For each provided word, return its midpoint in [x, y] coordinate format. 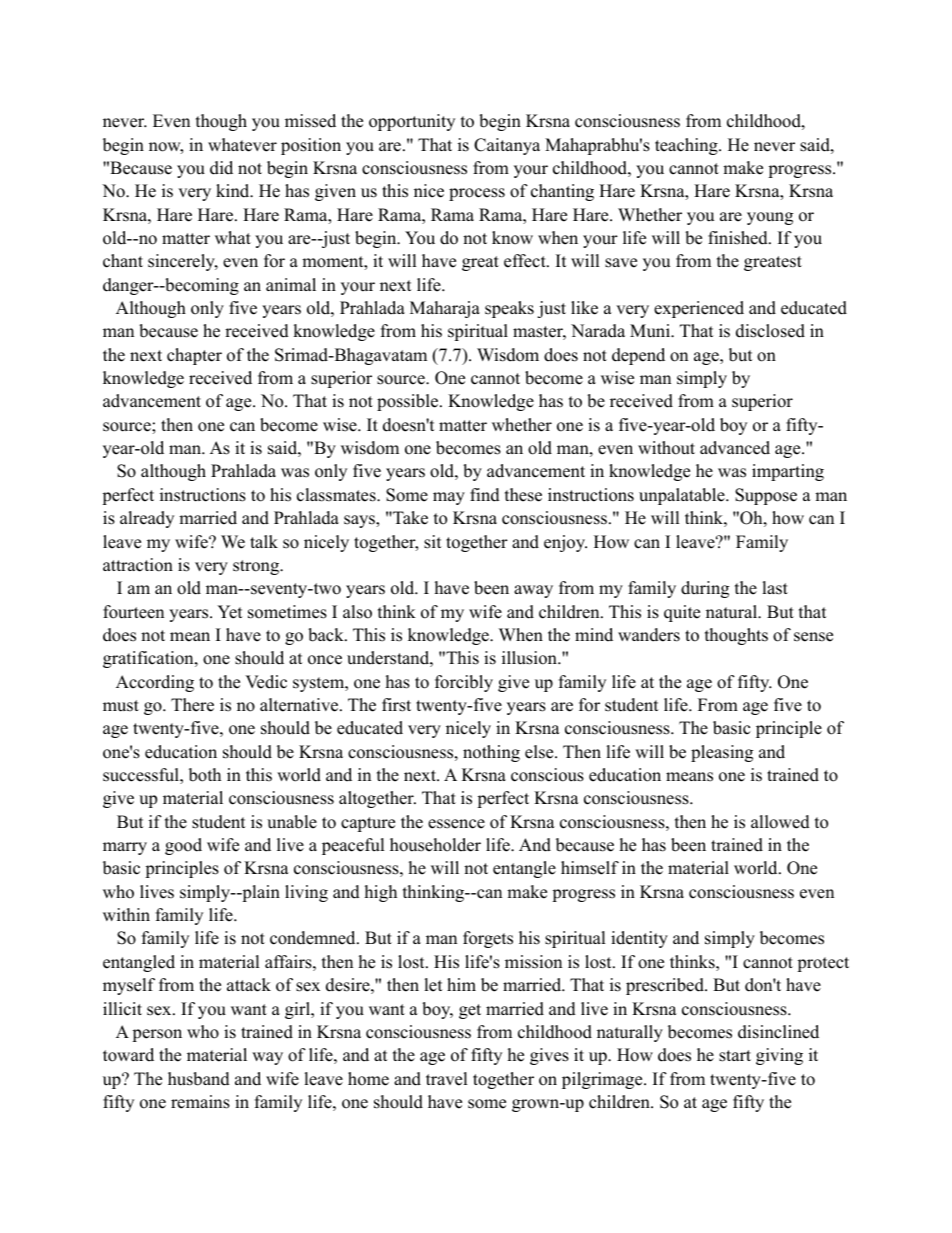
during [705, 589]
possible [409, 402]
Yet [230, 612]
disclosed [770, 331]
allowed [780, 822]
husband [199, 1079]
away [533, 591]
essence [456, 824]
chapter [194, 356]
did [221, 168]
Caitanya [507, 146]
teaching [687, 146]
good [183, 846]
